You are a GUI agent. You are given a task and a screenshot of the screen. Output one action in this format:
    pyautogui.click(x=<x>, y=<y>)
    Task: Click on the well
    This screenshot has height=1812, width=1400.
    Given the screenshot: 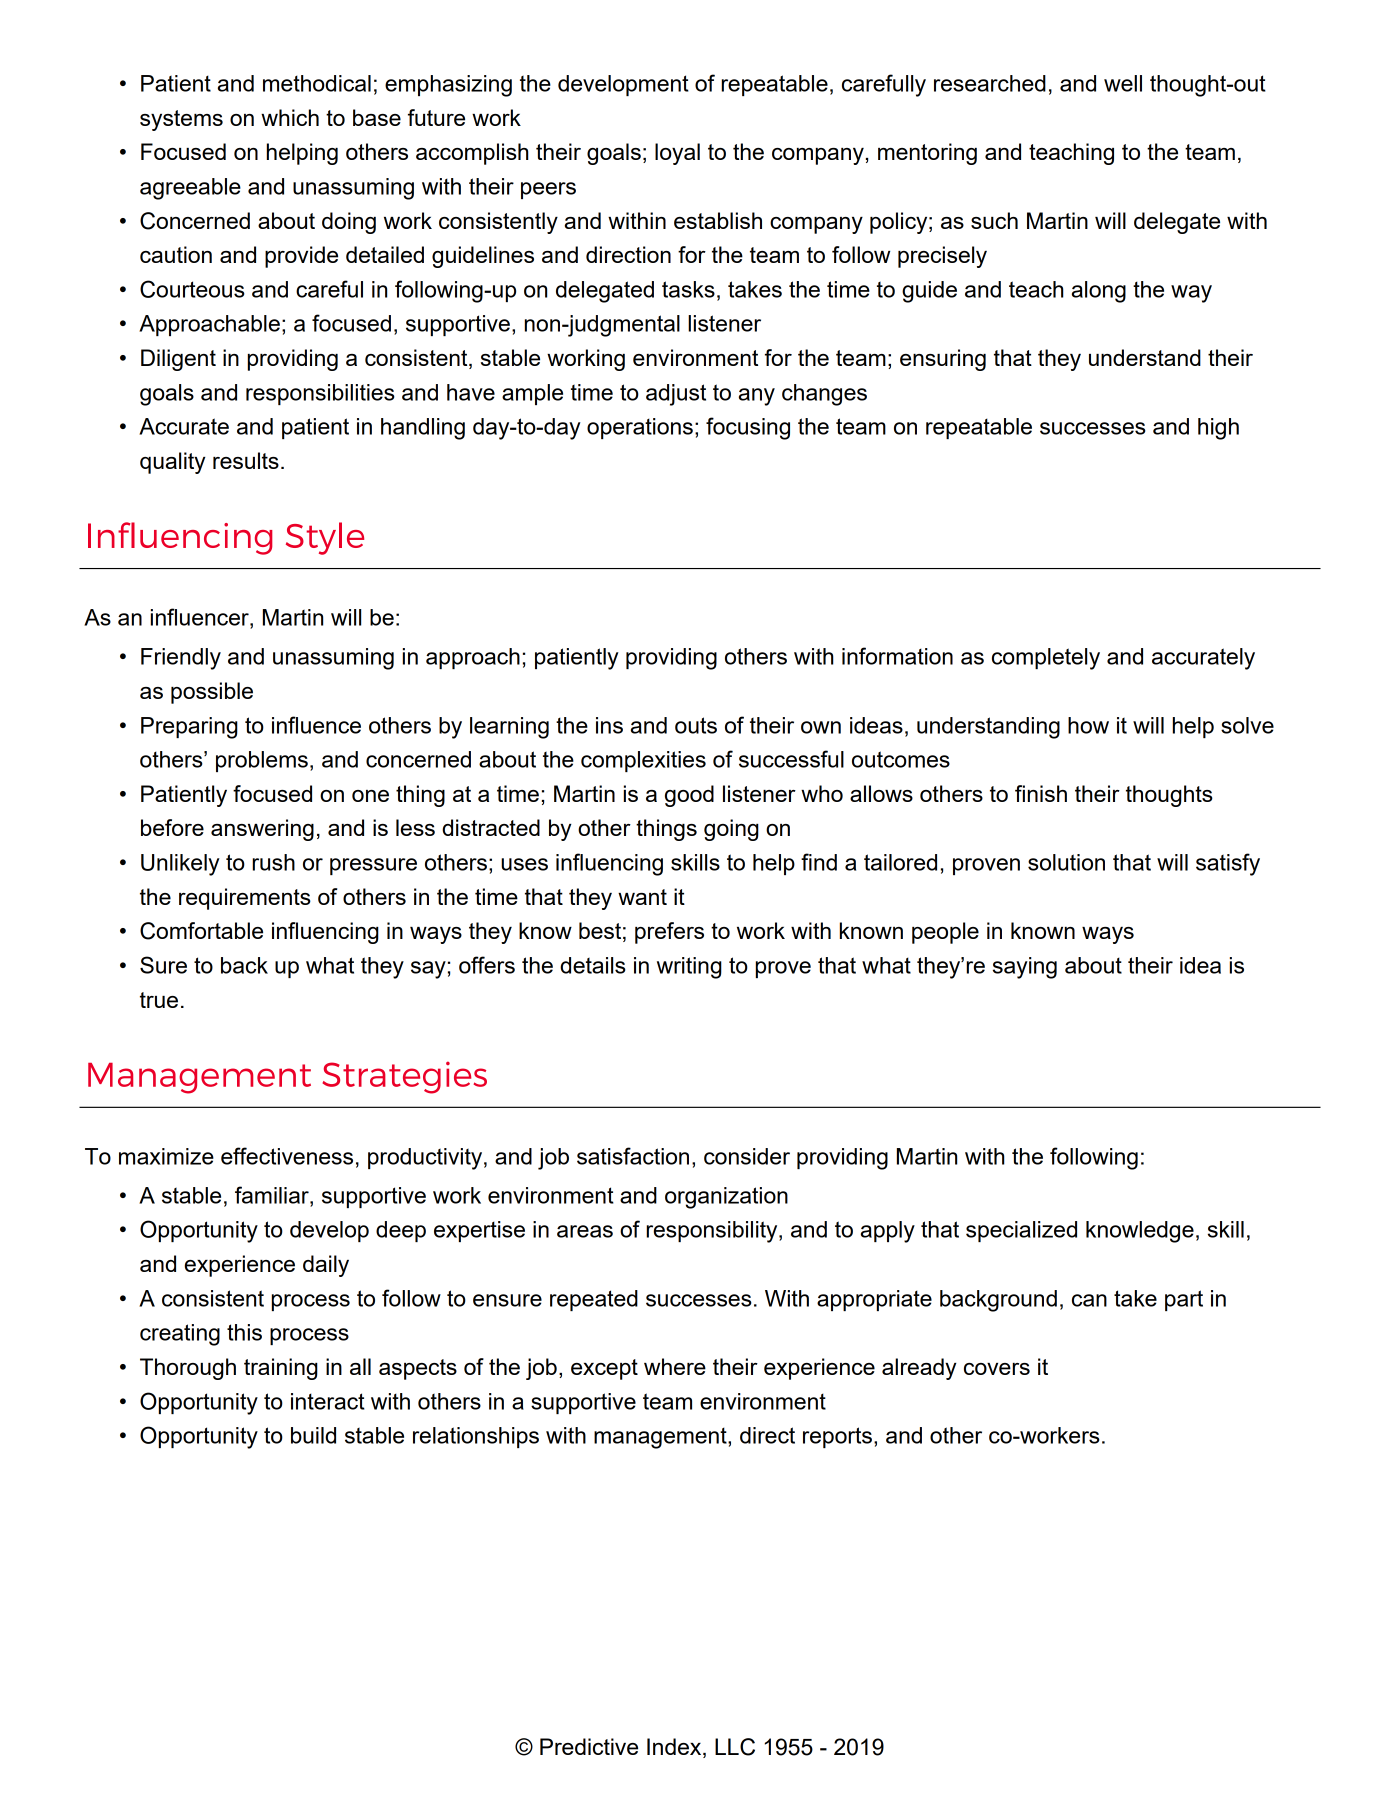 What is the action you would take?
    pyautogui.click(x=1123, y=83)
